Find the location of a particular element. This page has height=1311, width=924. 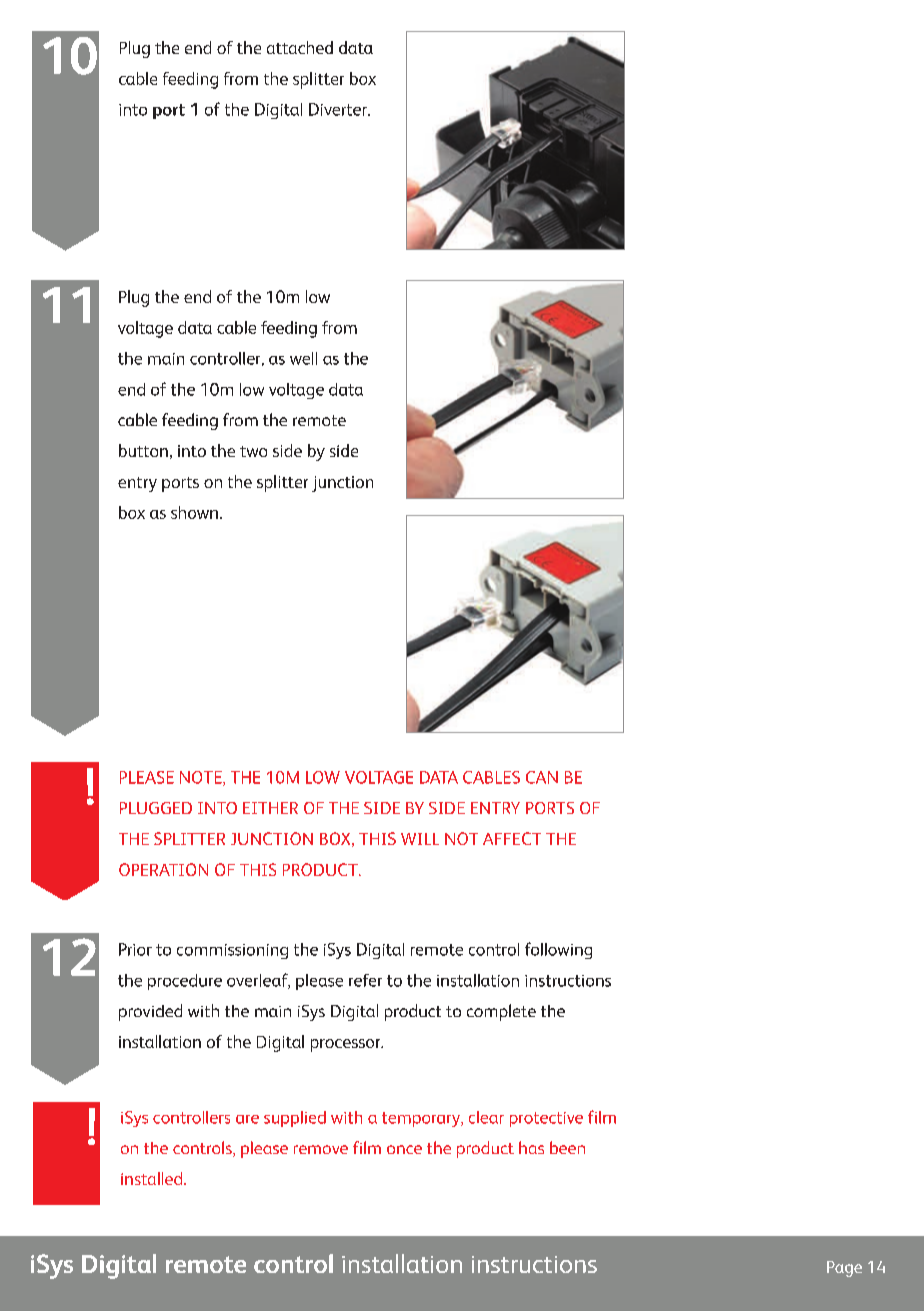

attached is located at coordinates (300, 47).
